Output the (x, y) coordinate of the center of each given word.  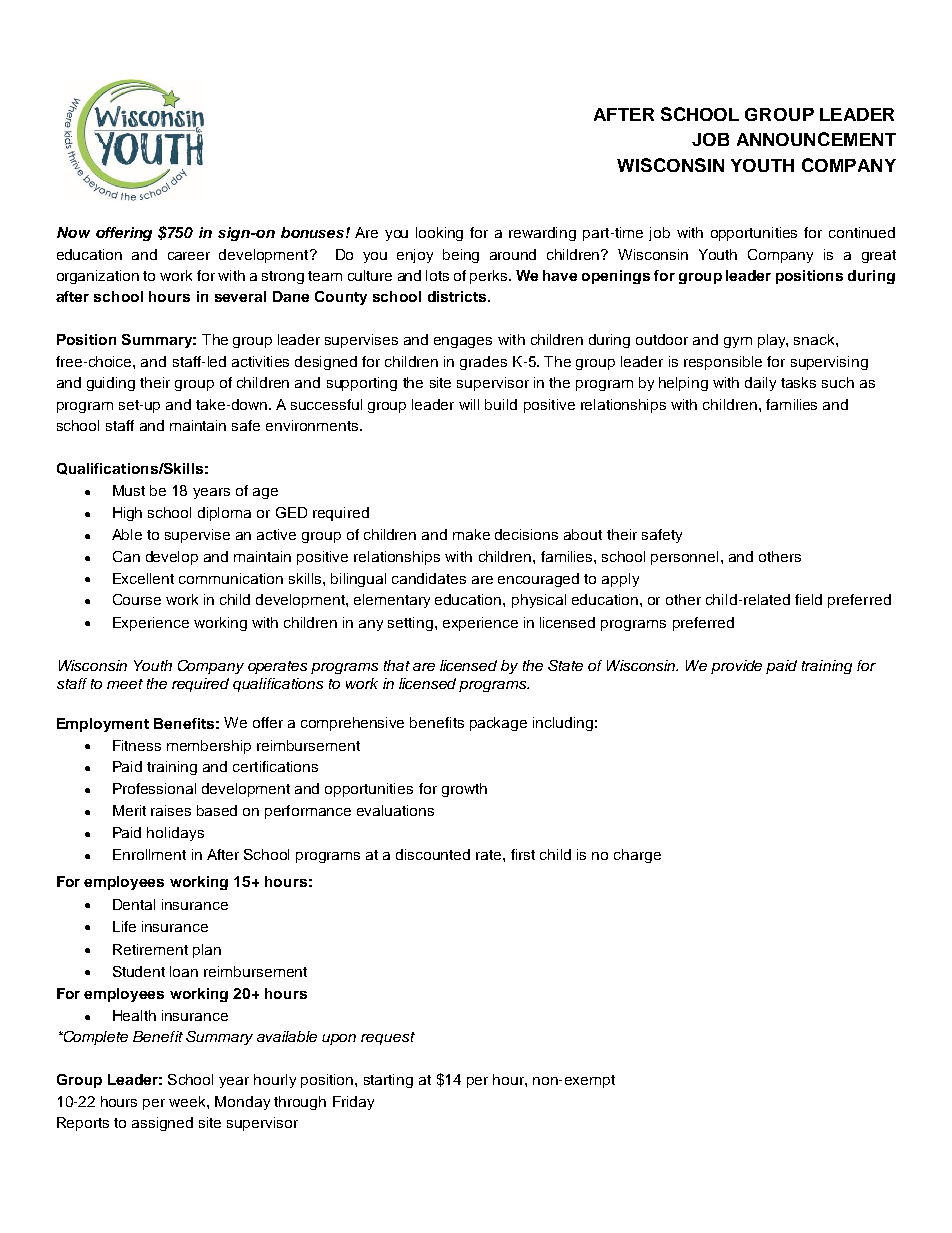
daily (760, 384)
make (471, 534)
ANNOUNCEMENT (816, 139)
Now (73, 232)
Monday (242, 1103)
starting (388, 1081)
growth (464, 790)
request (388, 1038)
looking (439, 234)
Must (129, 490)
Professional (154, 788)
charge (637, 856)
